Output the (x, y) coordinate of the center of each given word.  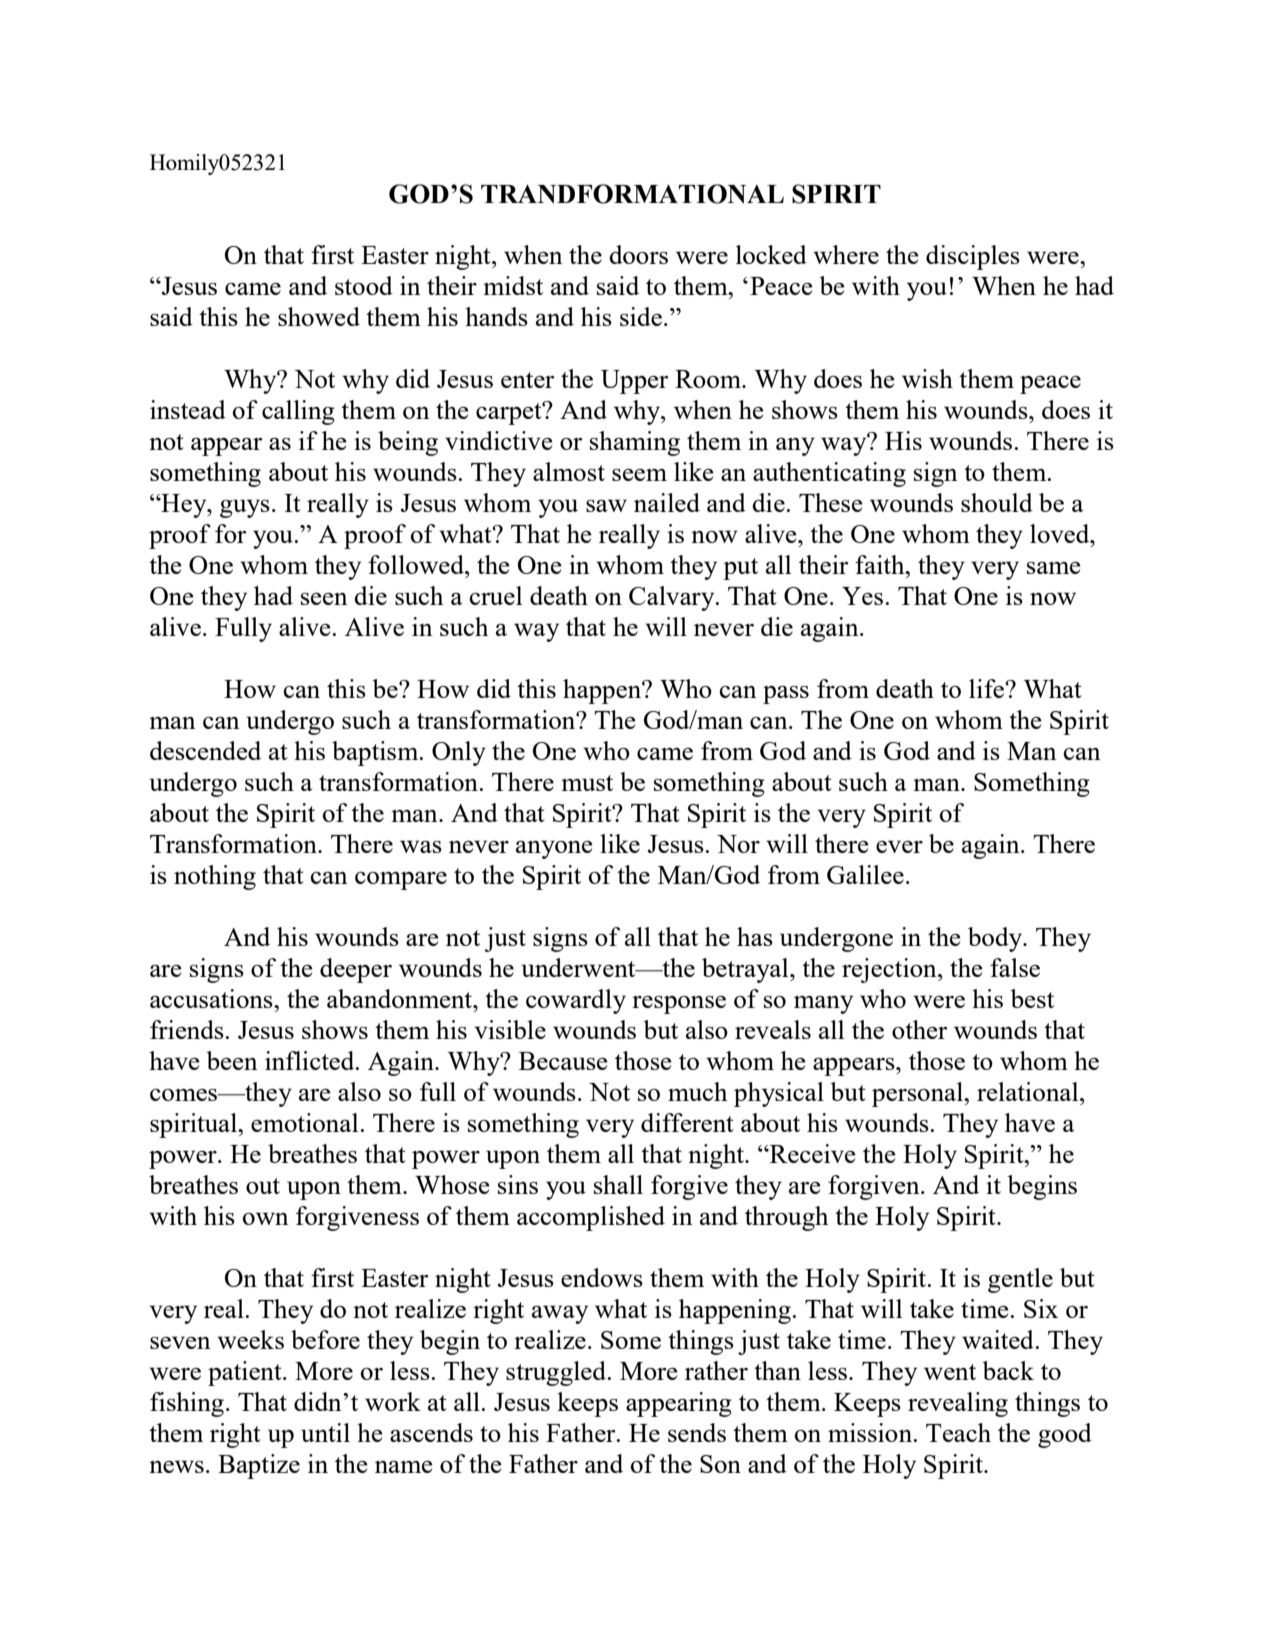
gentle (1020, 1280)
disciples (973, 257)
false (1015, 967)
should (997, 502)
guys (245, 508)
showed (319, 316)
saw (606, 505)
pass (786, 694)
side (641, 316)
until (325, 1432)
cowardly (576, 1001)
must (587, 783)
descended (205, 750)
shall (618, 1184)
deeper (356, 970)
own (266, 1218)
